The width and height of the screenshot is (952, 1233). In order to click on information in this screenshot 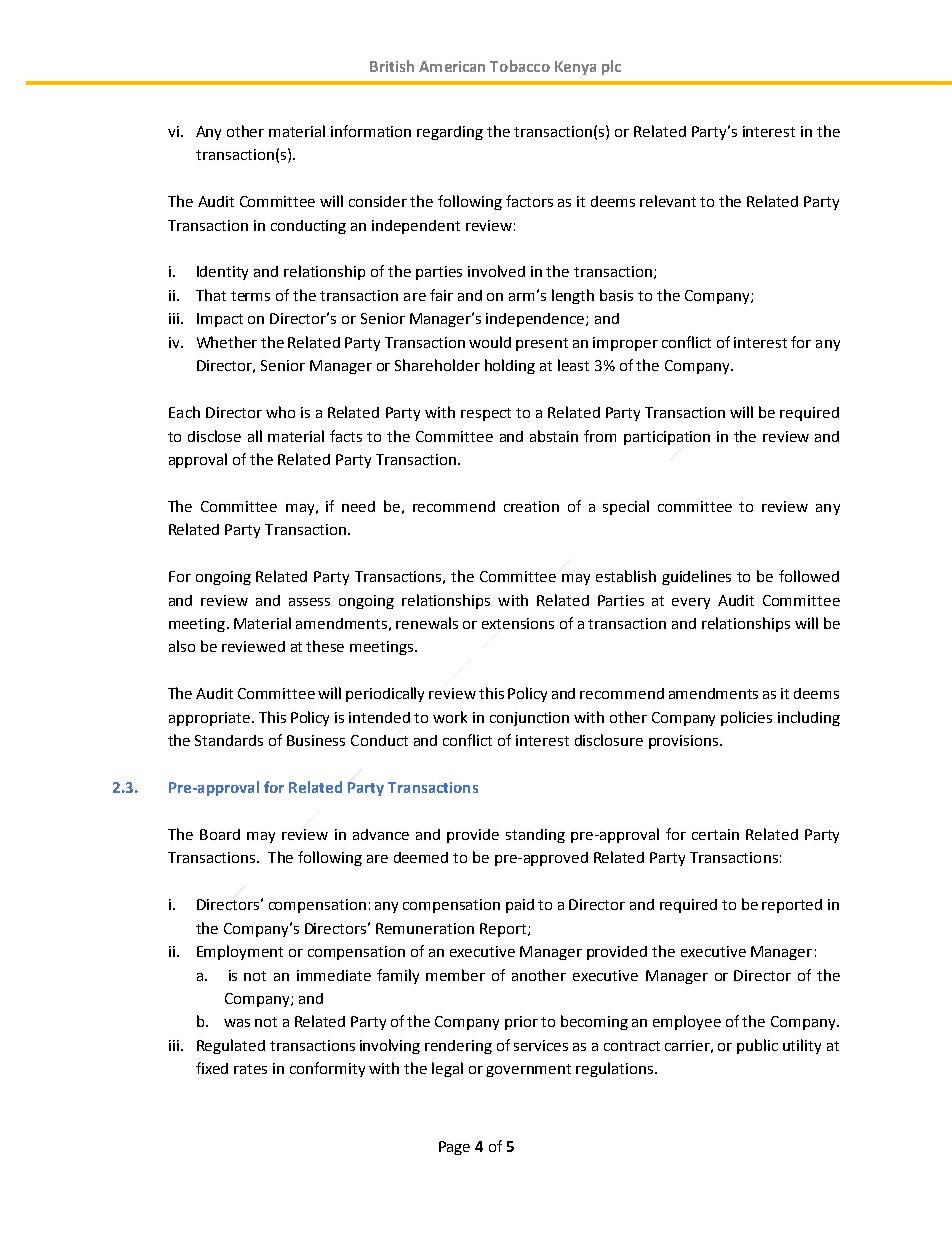, I will do `click(371, 131)`.
